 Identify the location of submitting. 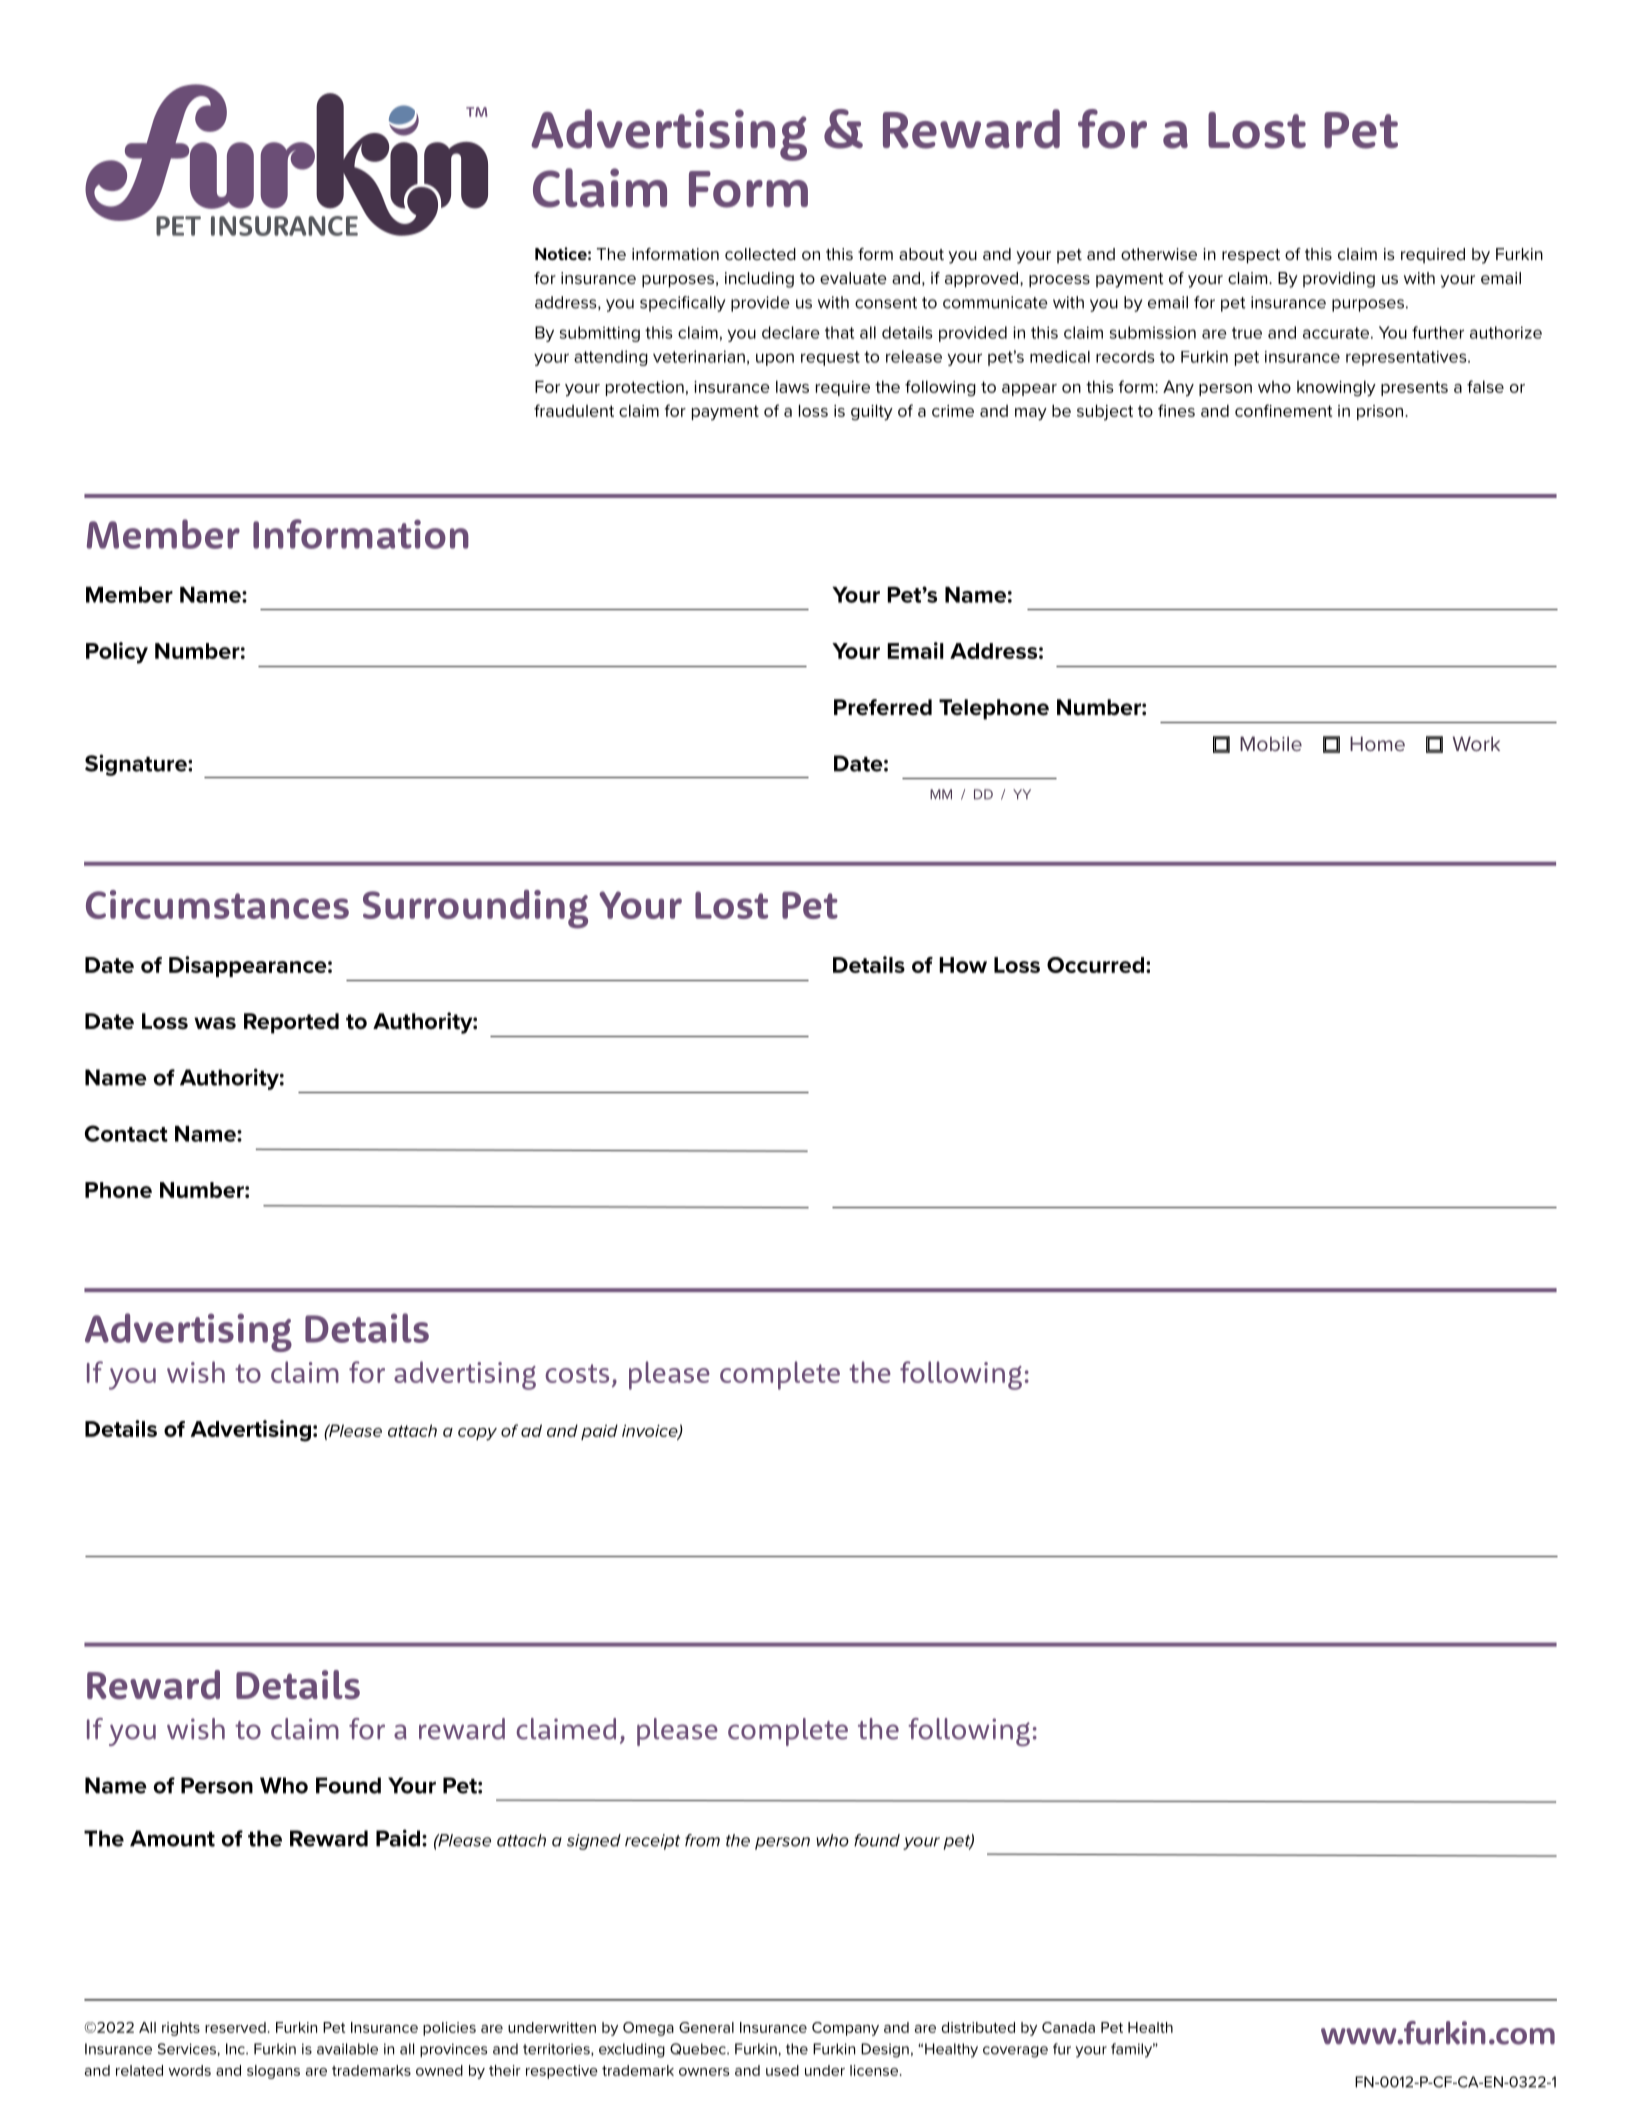
(600, 334).
